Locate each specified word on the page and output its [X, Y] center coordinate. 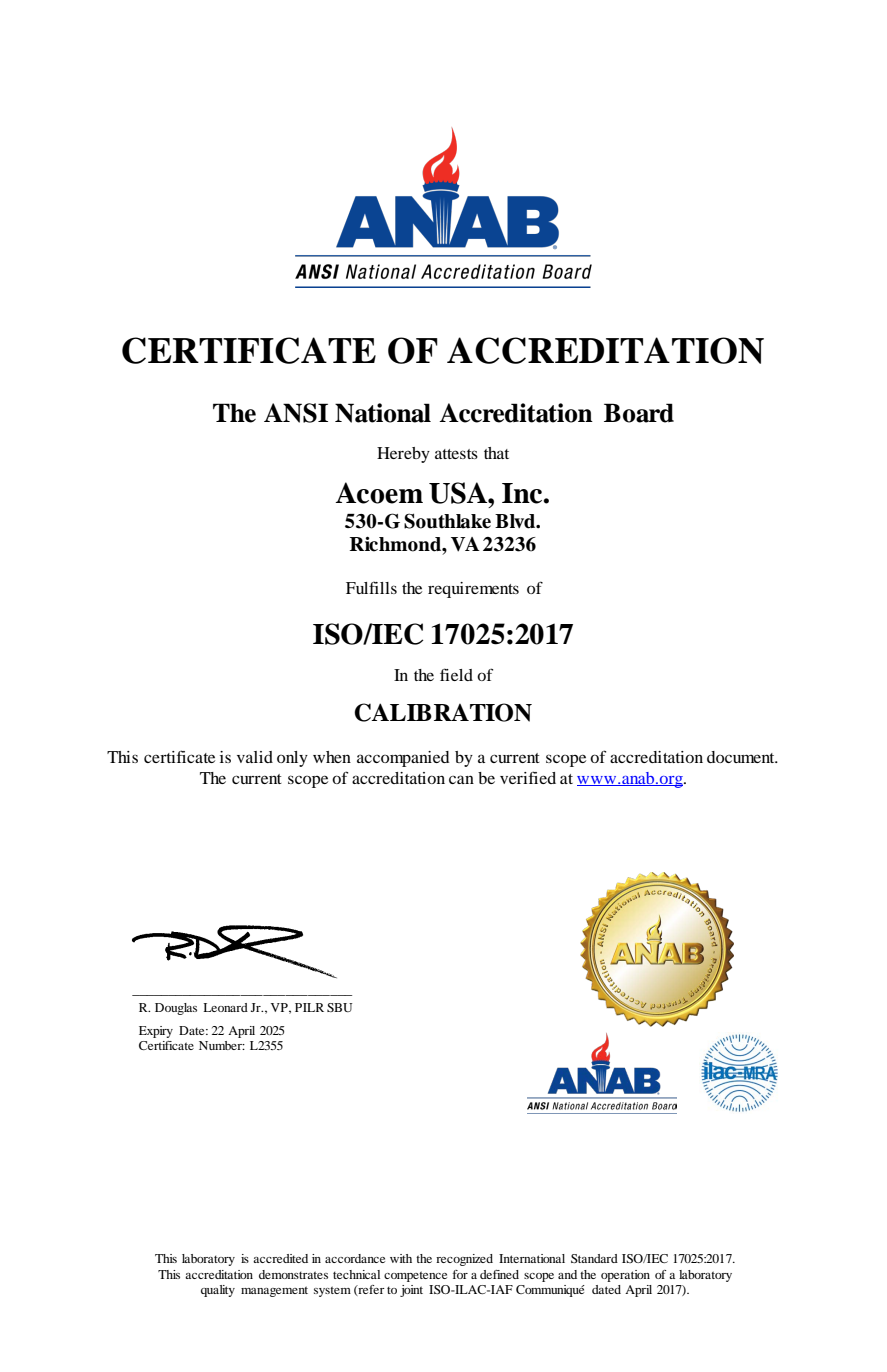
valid [255, 757]
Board [639, 413]
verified [528, 777]
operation [625, 1276]
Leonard [225, 1007]
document [742, 757]
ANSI [296, 413]
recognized [464, 1260]
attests [456, 454]
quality [218, 1291]
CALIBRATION [443, 712]
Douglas [176, 1009]
